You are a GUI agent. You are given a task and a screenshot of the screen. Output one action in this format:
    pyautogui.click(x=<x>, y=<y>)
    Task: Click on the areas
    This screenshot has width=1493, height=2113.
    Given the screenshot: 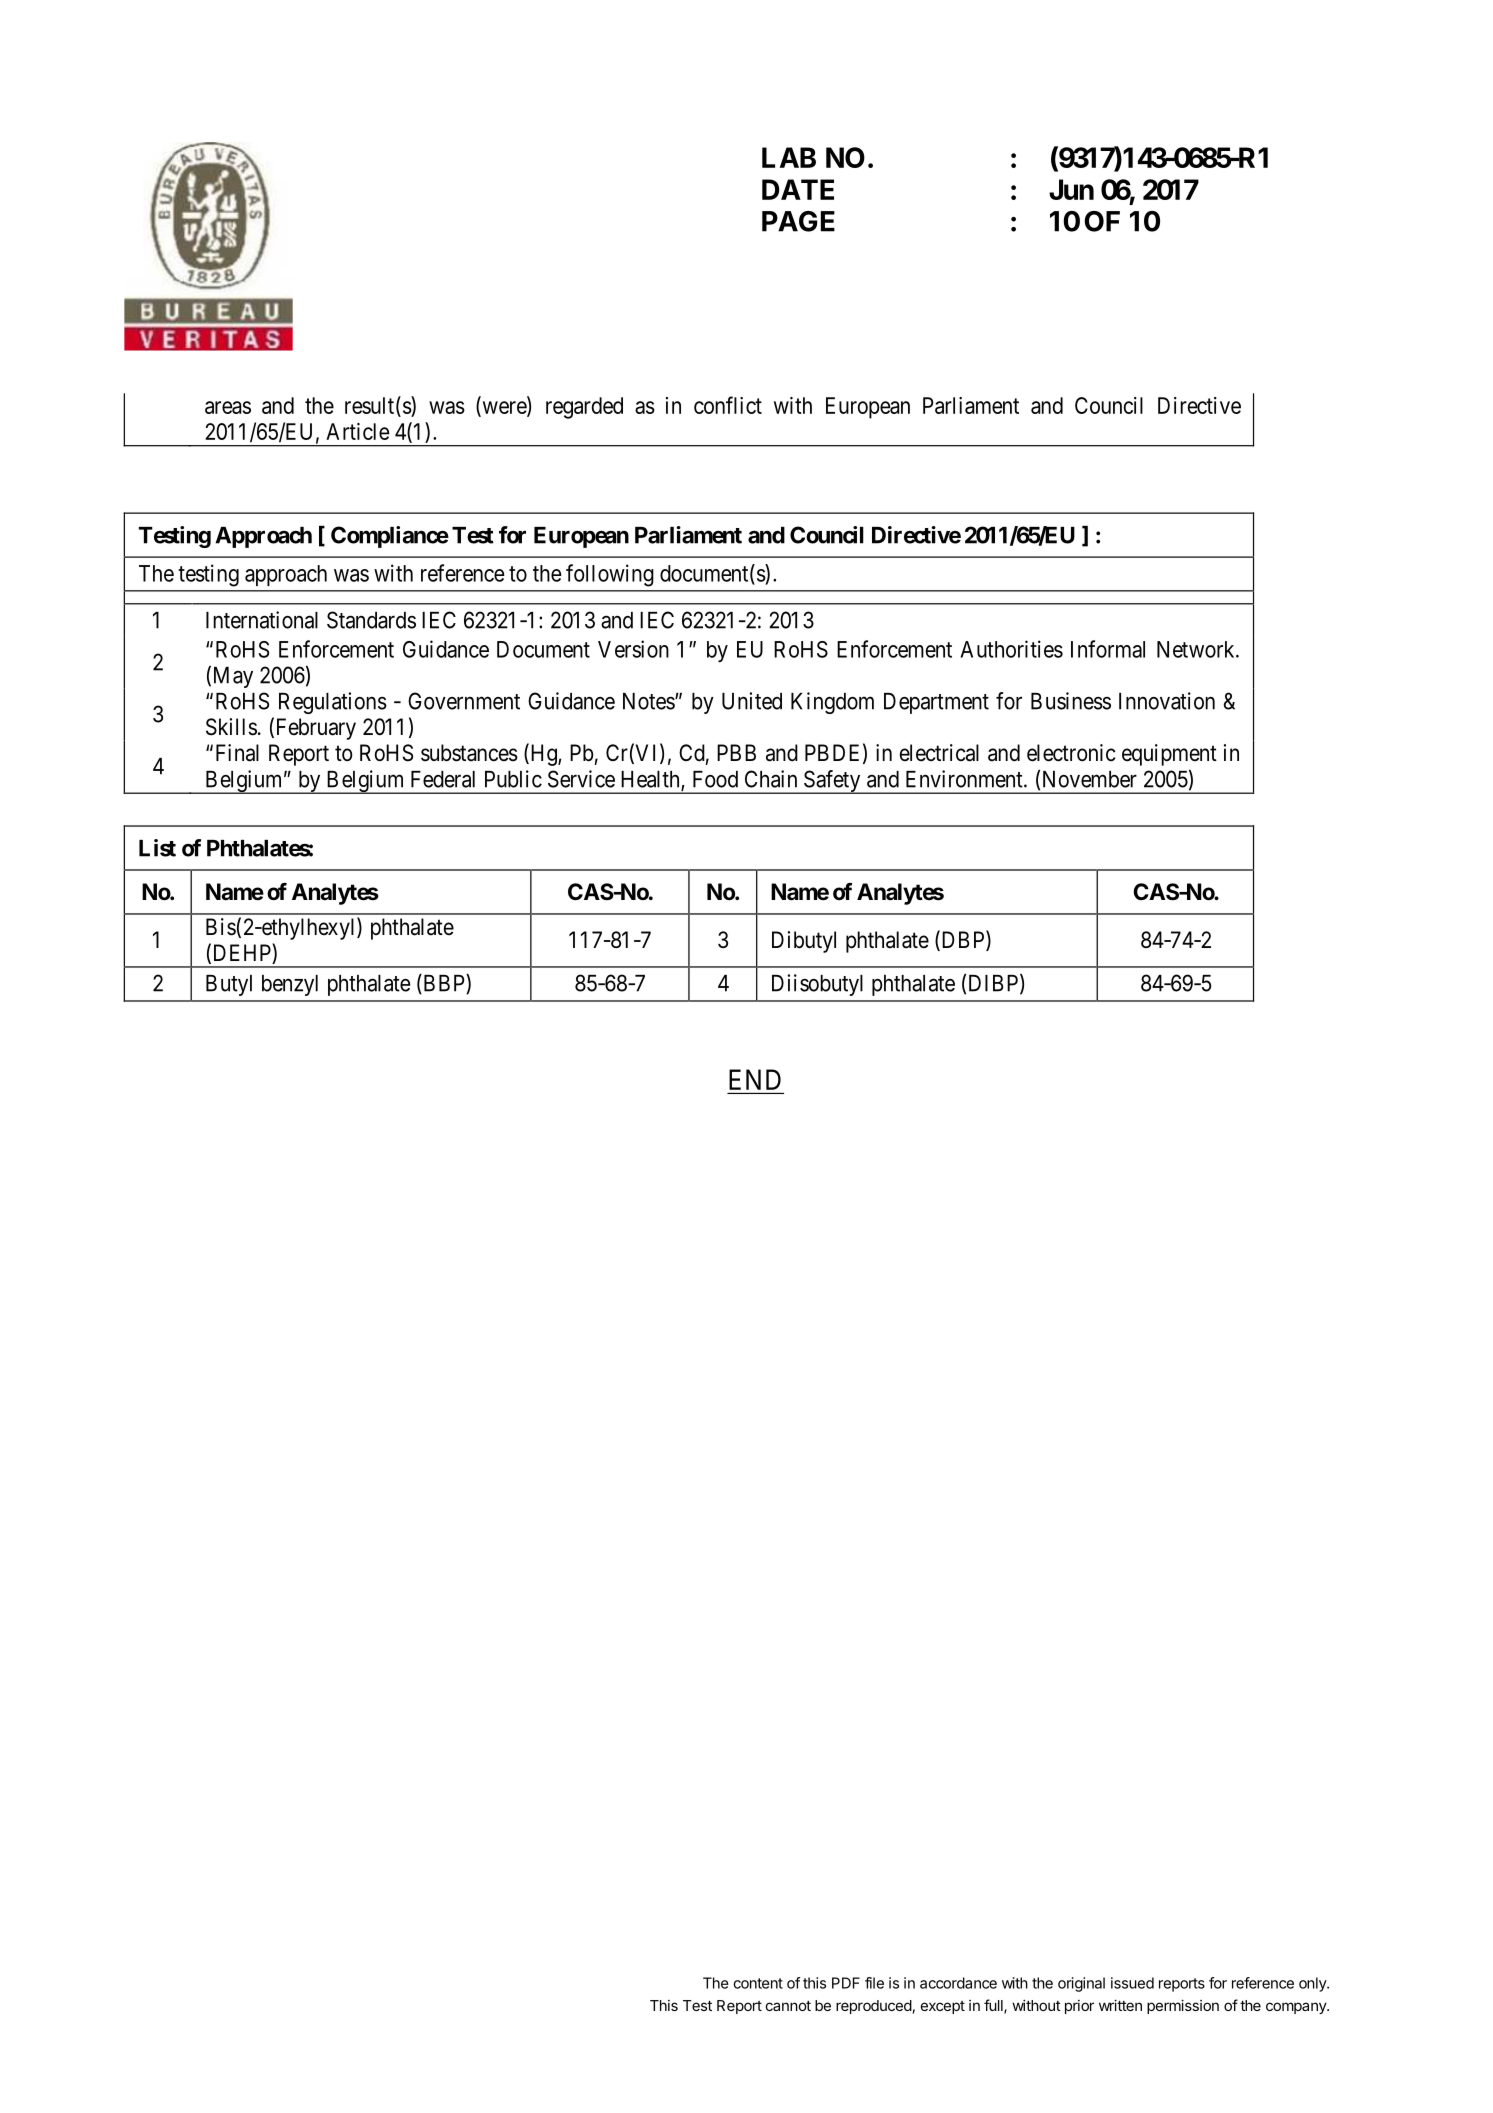 What is the action you would take?
    pyautogui.click(x=228, y=407)
